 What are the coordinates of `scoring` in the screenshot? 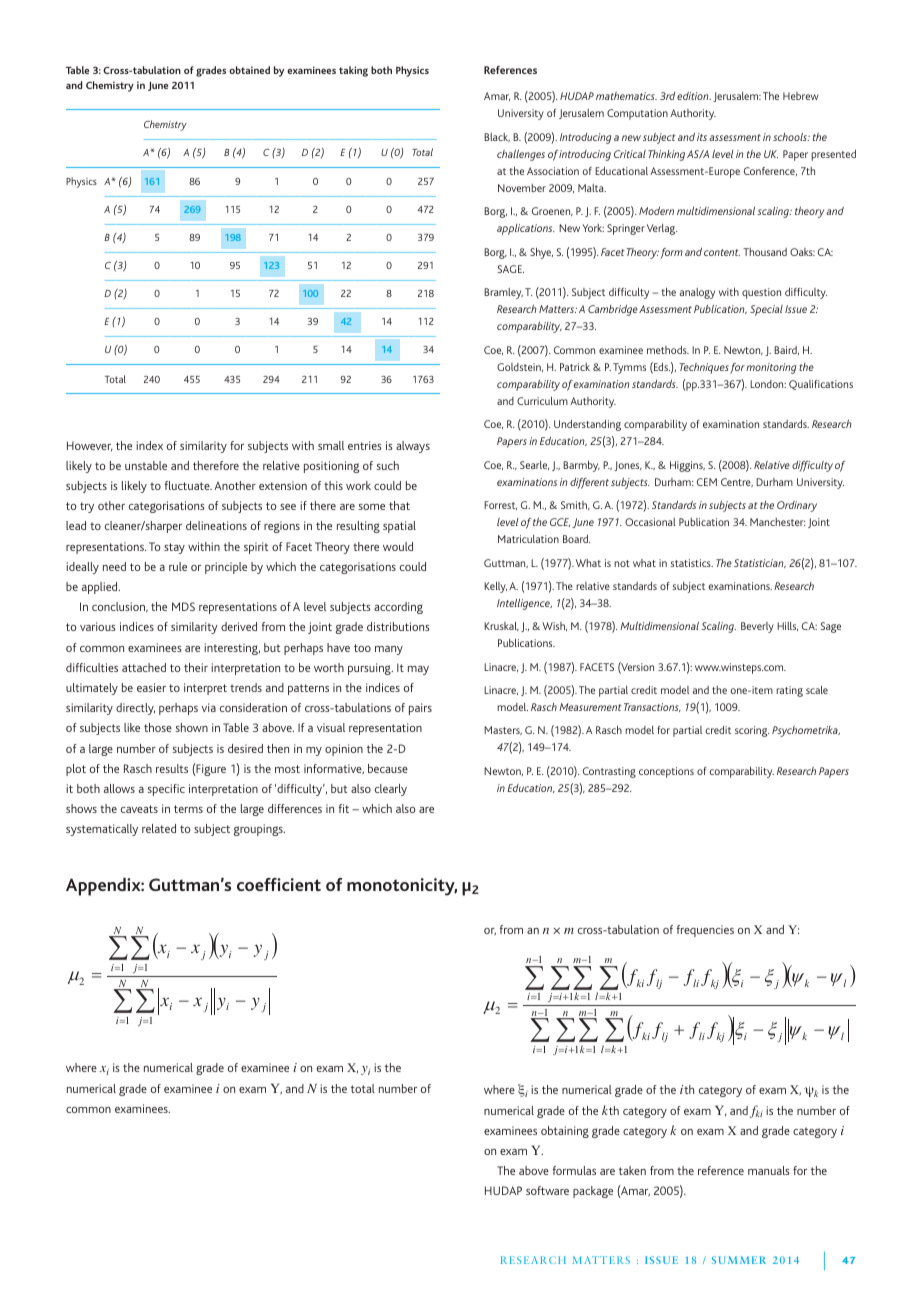 It's located at (752, 731).
